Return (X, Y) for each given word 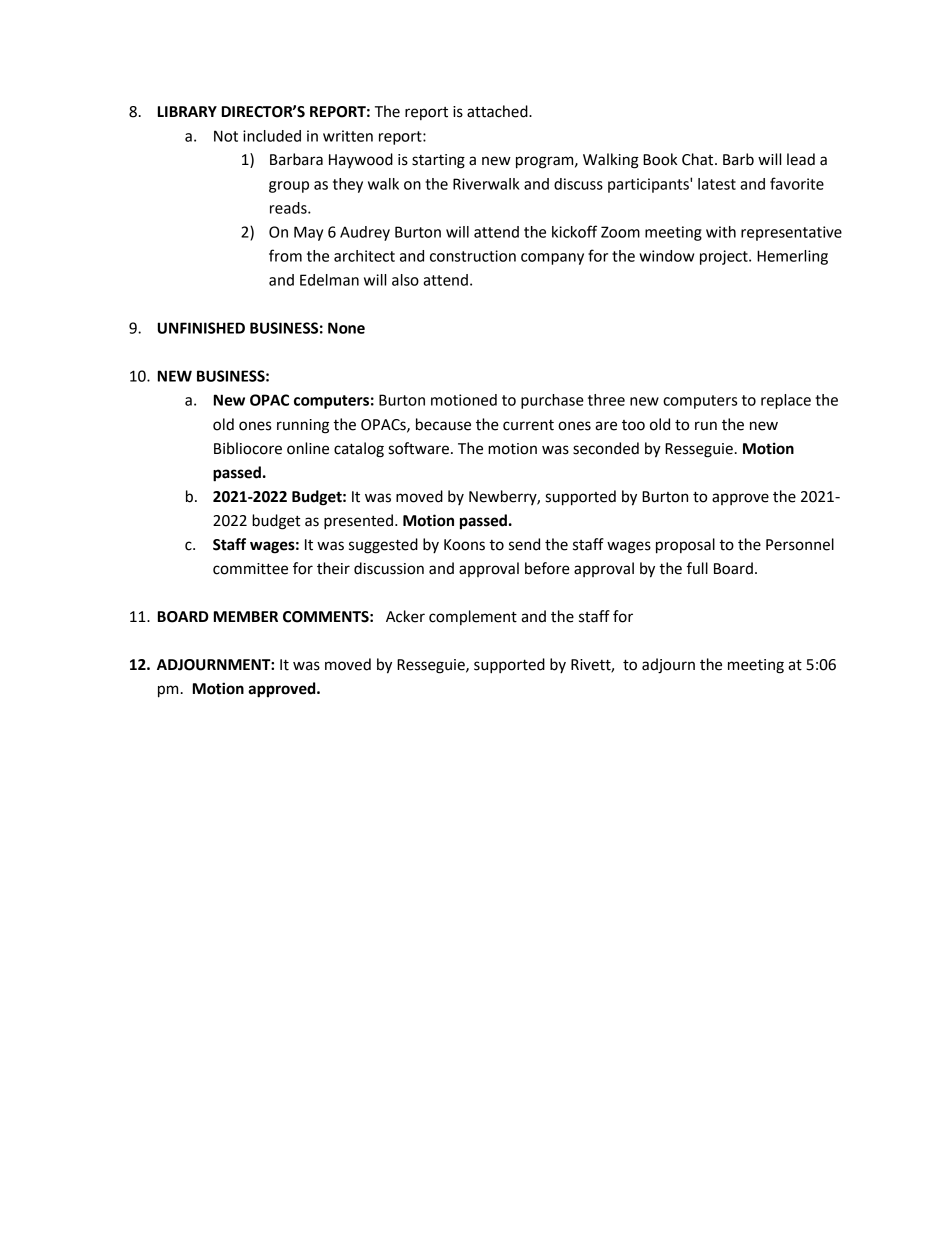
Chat (699, 159)
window (666, 256)
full (697, 568)
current (528, 425)
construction (473, 256)
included (272, 136)
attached (498, 111)
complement (473, 617)
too (633, 425)
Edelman (329, 280)
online (308, 448)
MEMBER (246, 616)
